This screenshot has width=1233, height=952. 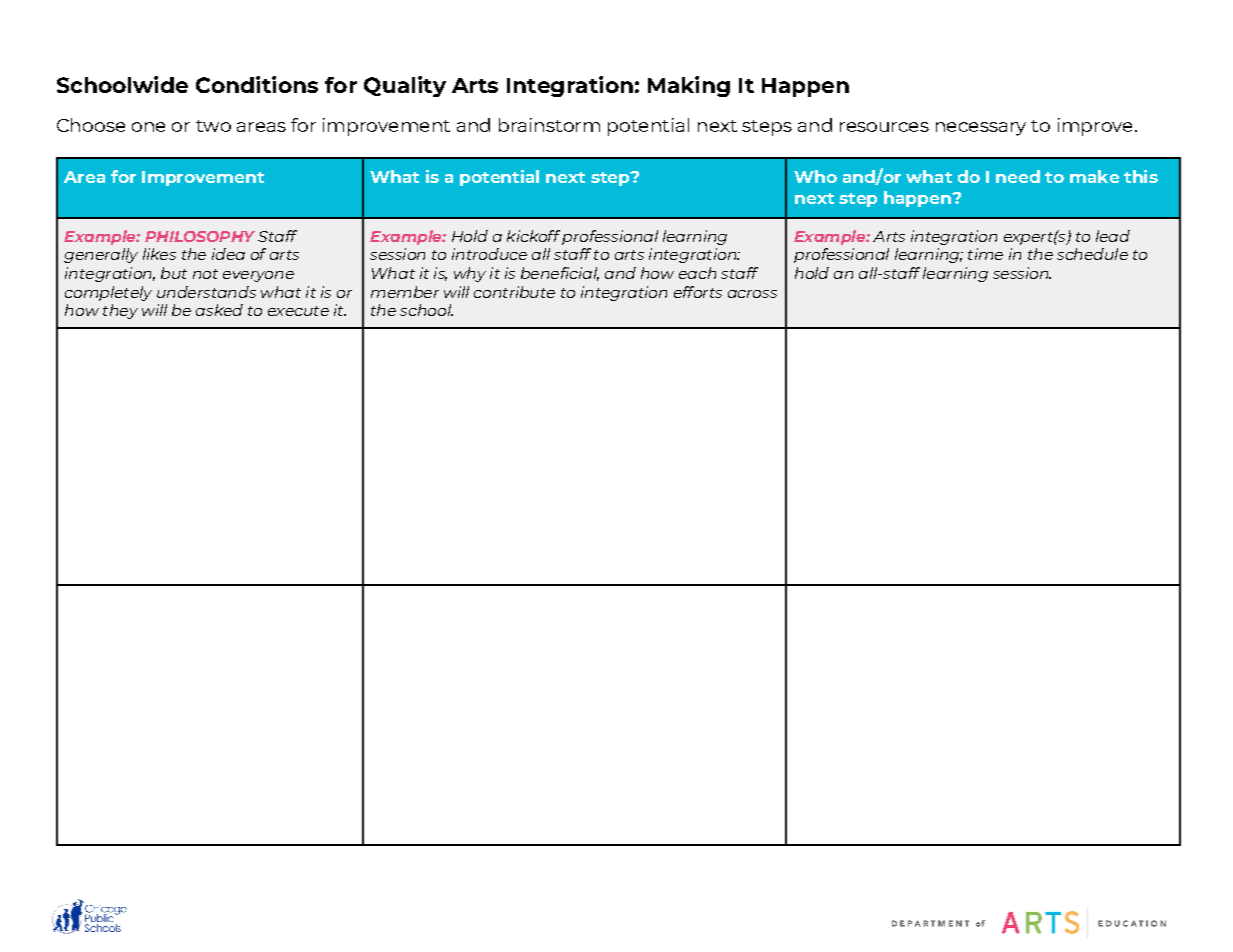 What do you see at coordinates (533, 236) in the screenshot?
I see `kickoff` at bounding box center [533, 236].
